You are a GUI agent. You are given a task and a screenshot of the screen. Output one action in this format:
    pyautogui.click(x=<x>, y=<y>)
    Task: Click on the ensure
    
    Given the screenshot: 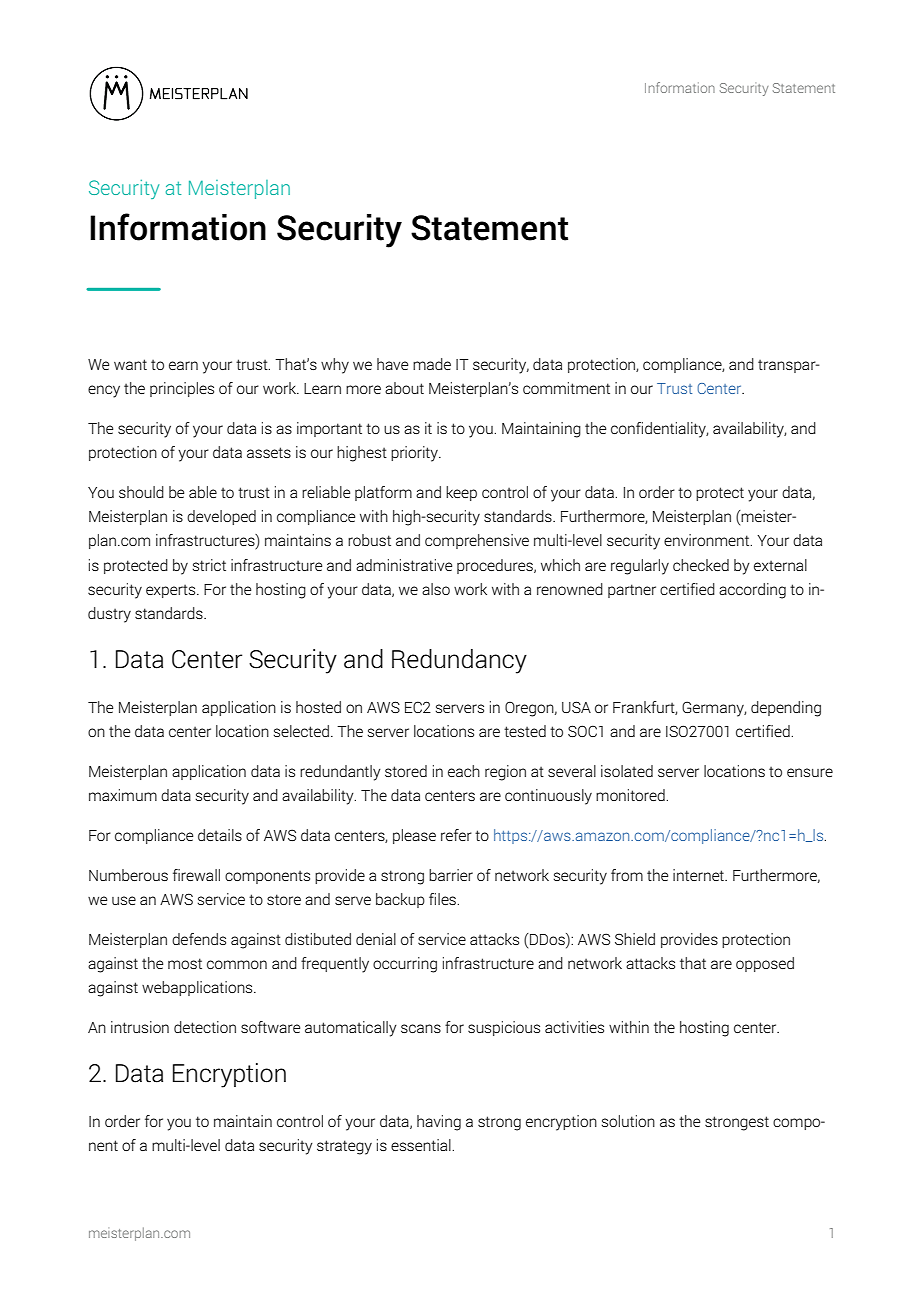 What is the action you would take?
    pyautogui.click(x=810, y=772)
